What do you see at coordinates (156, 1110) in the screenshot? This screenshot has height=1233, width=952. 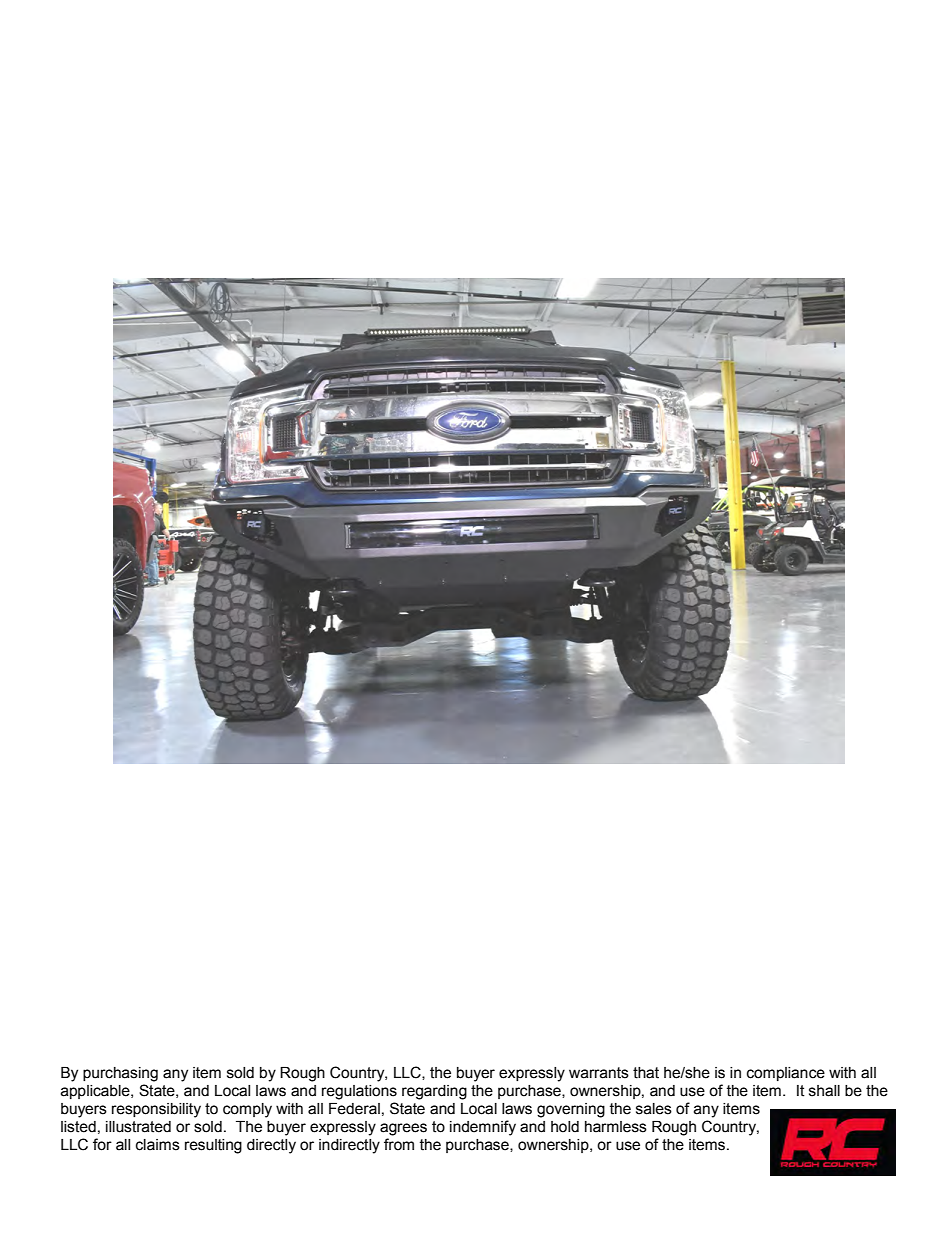 I see `responsibility` at bounding box center [156, 1110].
